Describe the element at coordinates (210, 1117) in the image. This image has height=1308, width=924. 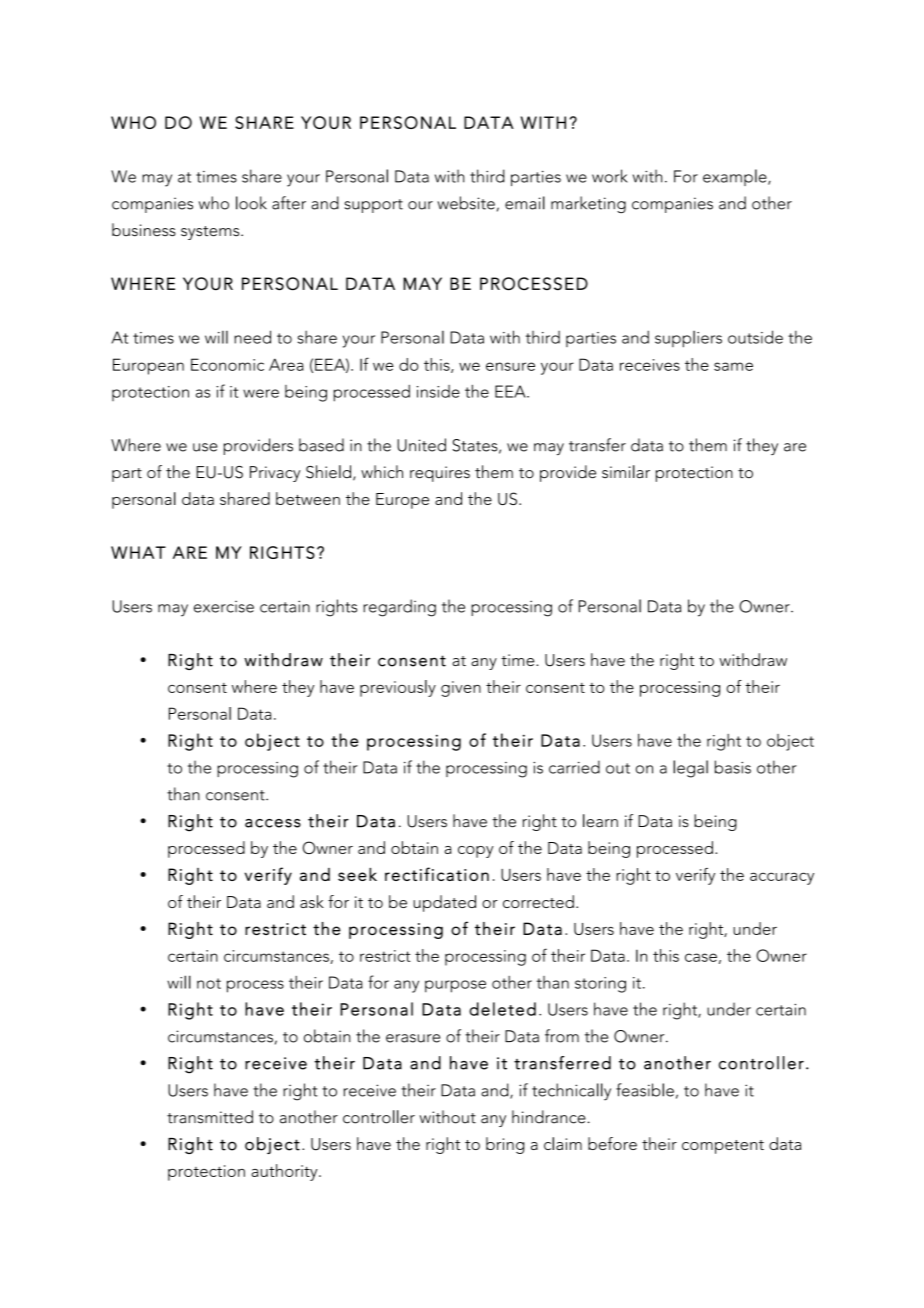
I see `transmitted` at that location.
